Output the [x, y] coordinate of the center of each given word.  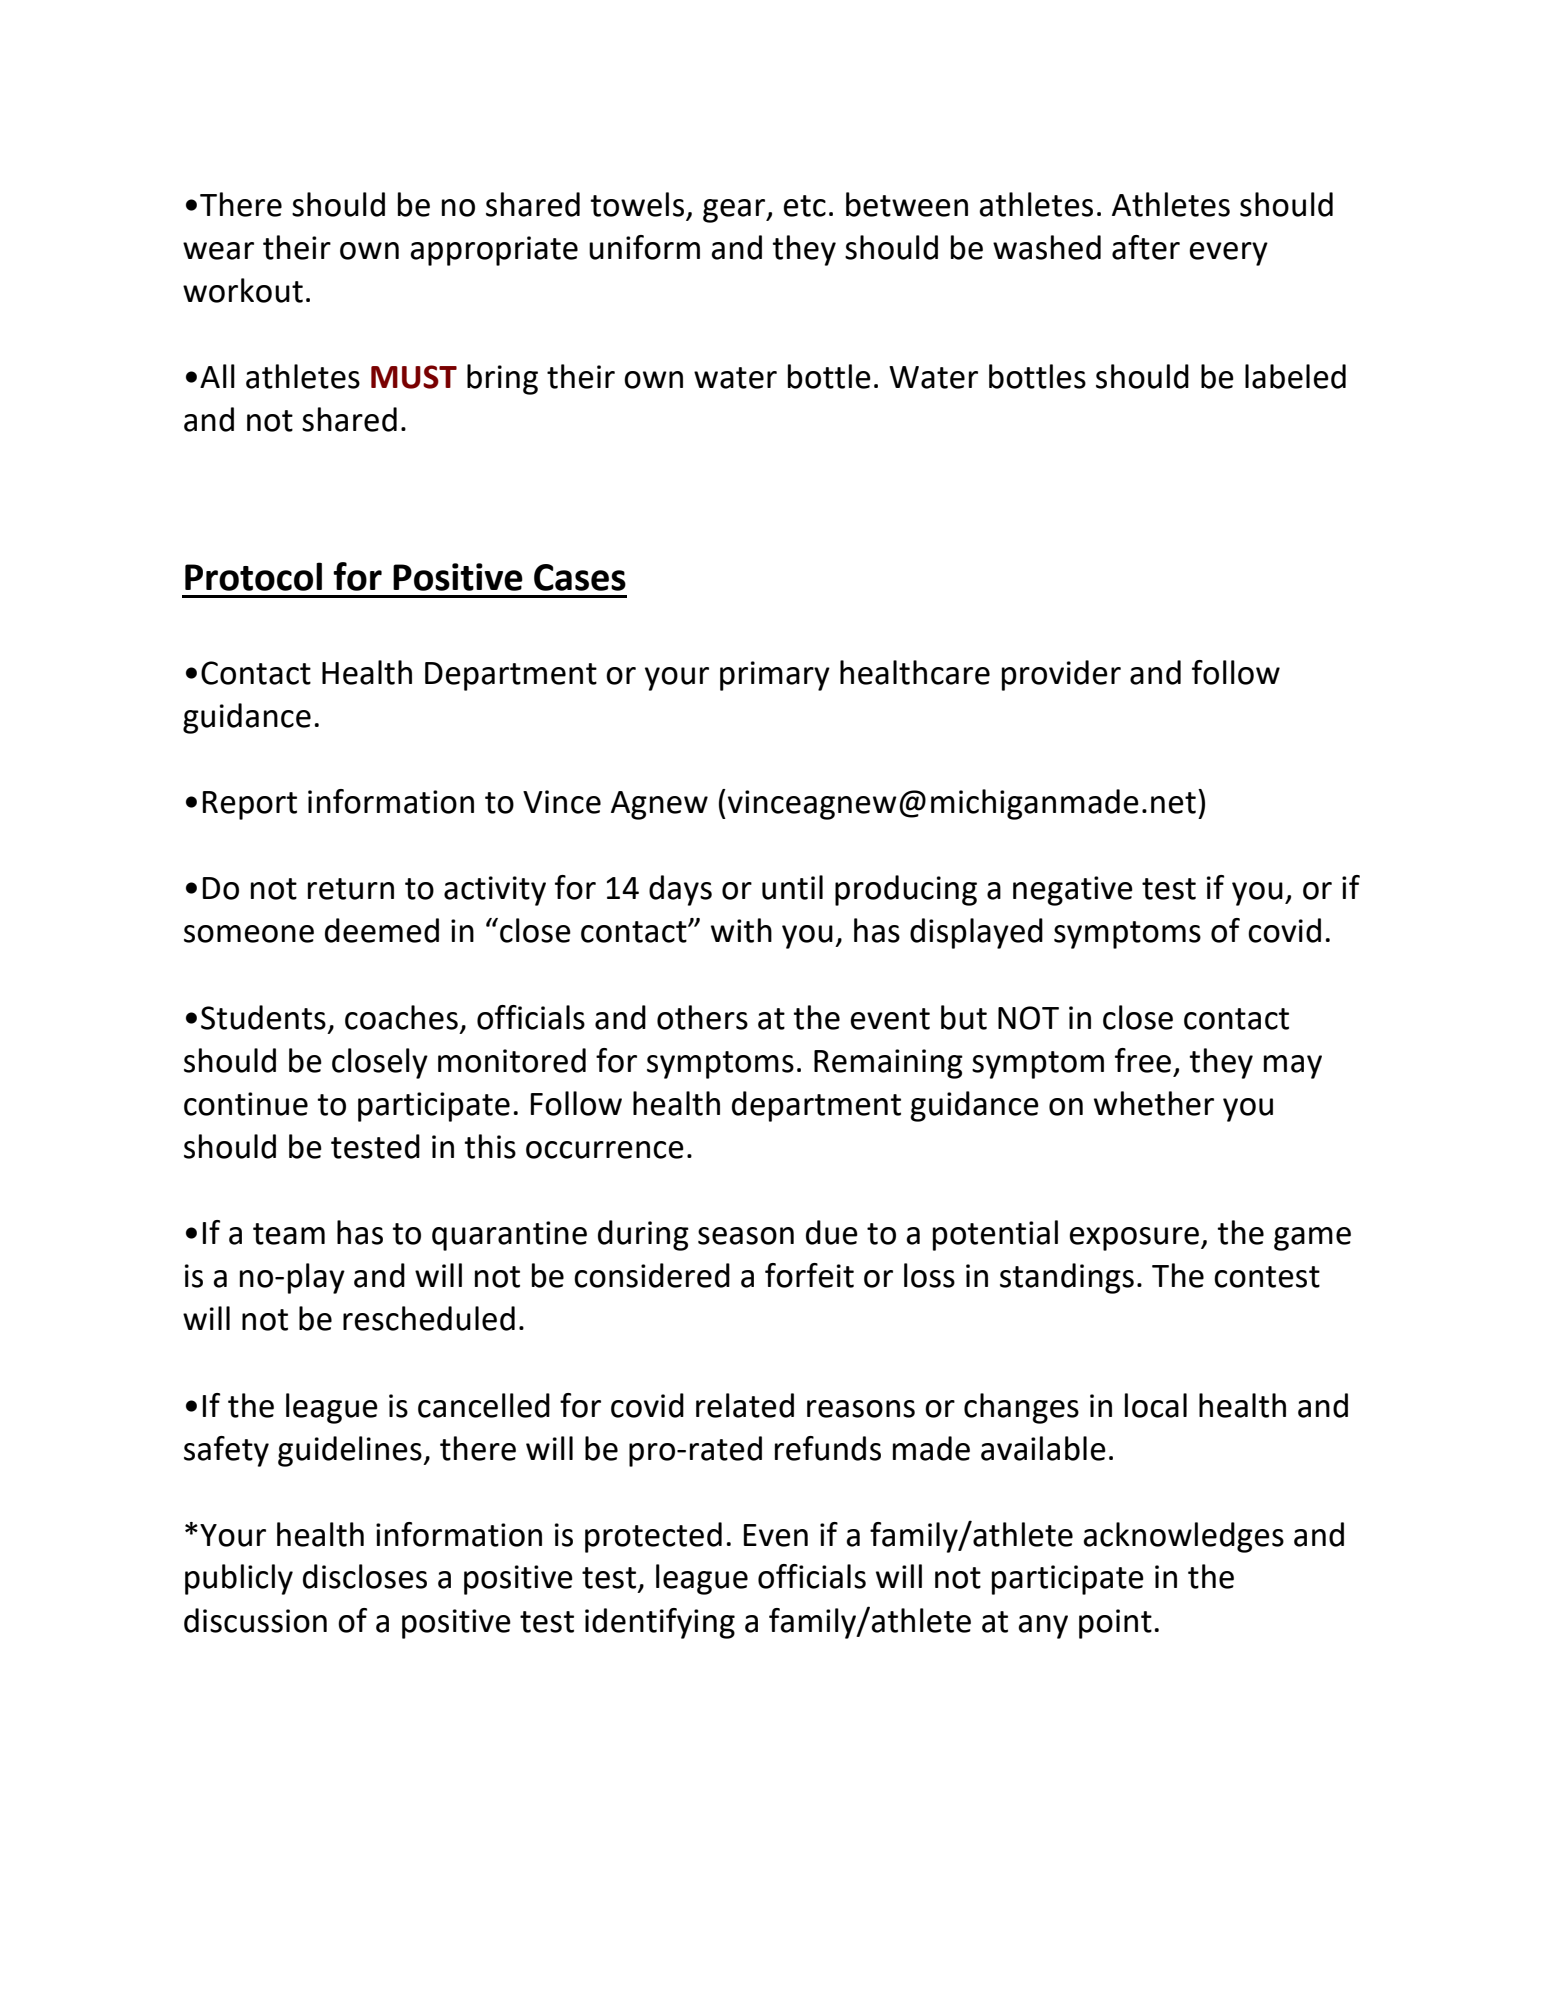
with [741, 930]
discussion [255, 1620]
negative [1073, 891]
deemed [382, 930]
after [1146, 247]
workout [243, 290]
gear [735, 211]
